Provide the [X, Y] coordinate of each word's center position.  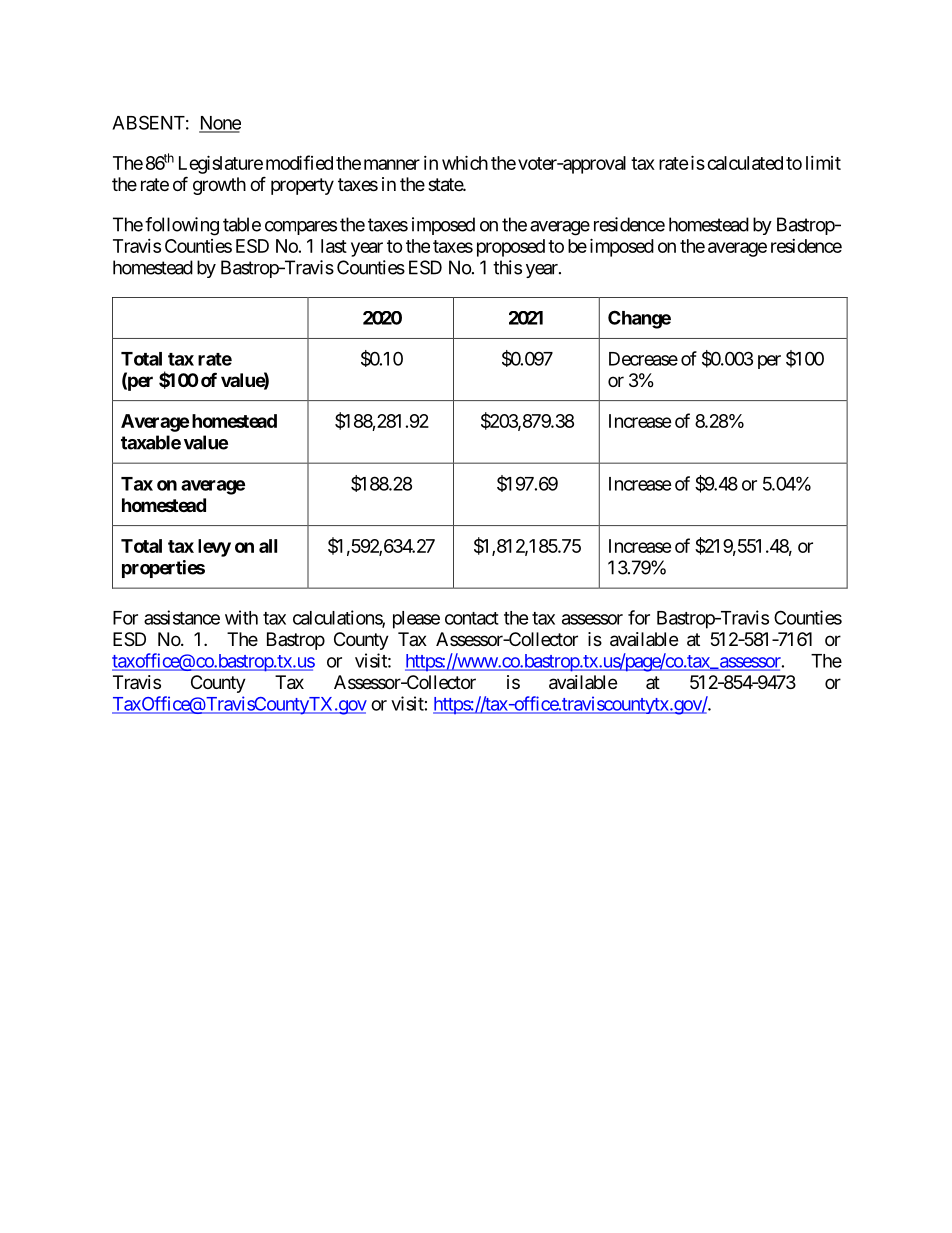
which [465, 162]
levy [214, 548]
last [334, 246]
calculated [745, 163]
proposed [511, 248]
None [220, 124]
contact [472, 618]
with [241, 617]
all [268, 546]
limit [823, 163]
